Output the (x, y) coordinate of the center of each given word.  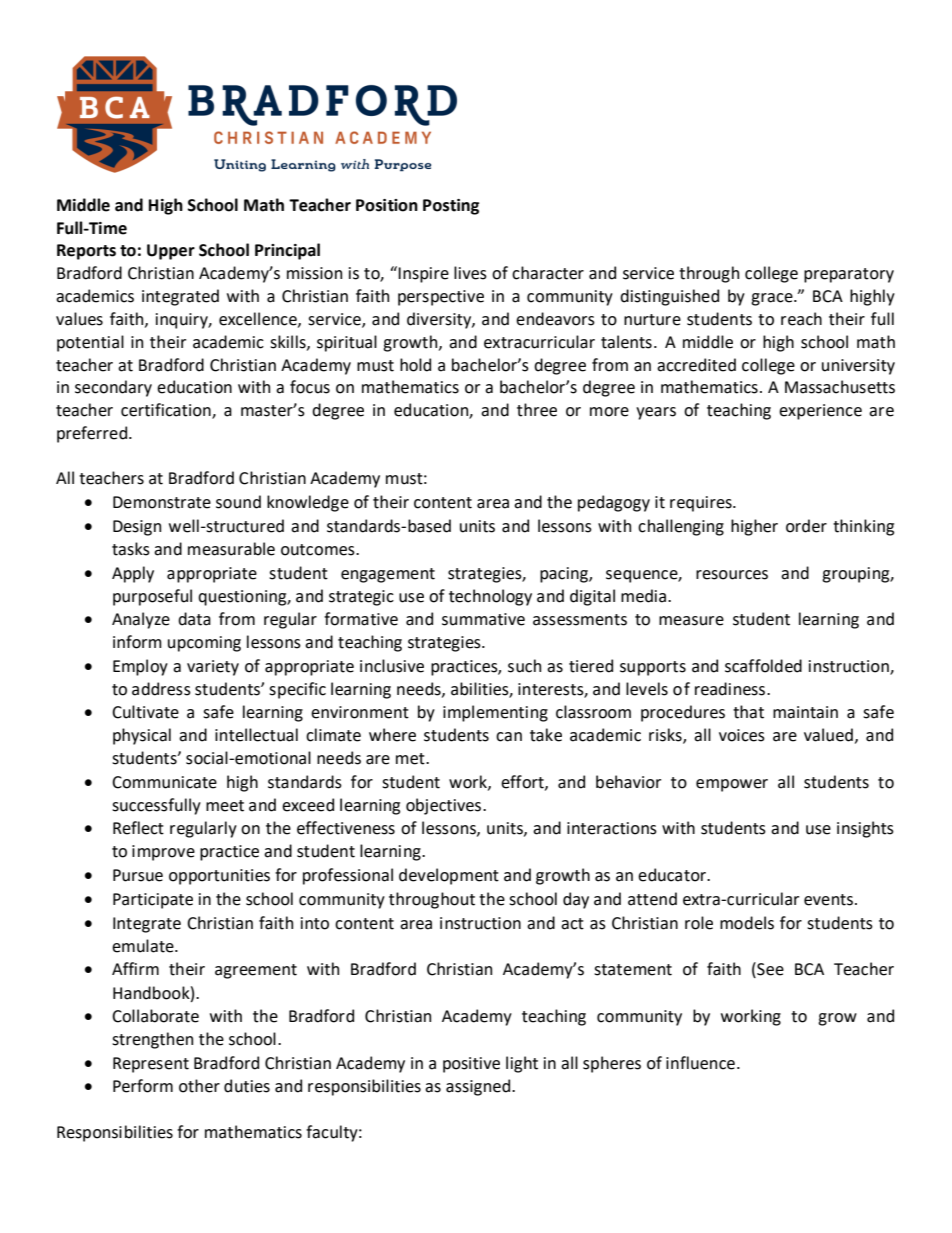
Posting (451, 207)
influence (700, 1063)
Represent (151, 1065)
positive (471, 1065)
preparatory (849, 275)
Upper (171, 252)
